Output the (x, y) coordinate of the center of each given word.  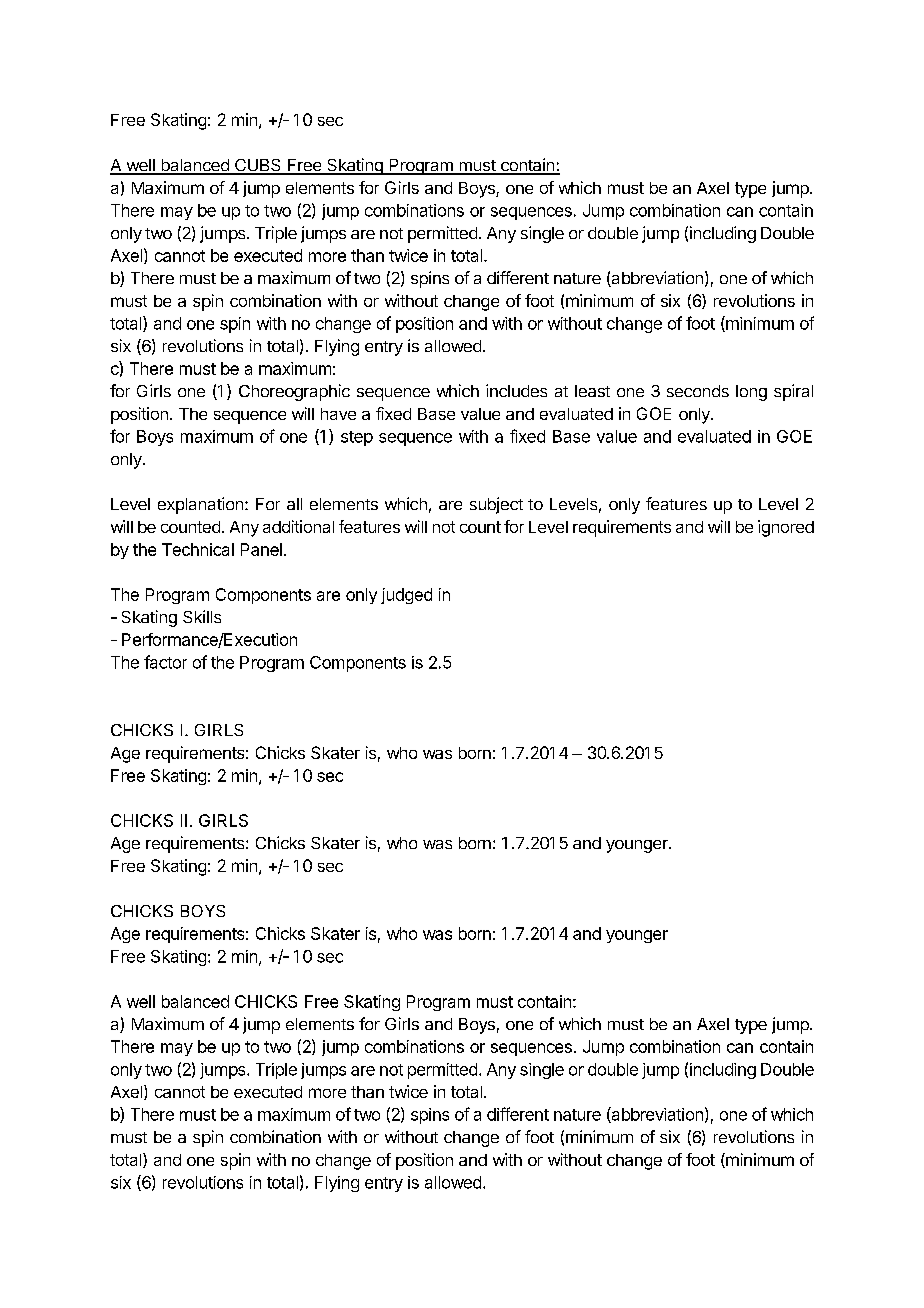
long (751, 393)
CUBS (258, 166)
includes (516, 390)
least (592, 391)
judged (406, 596)
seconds (698, 391)
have (338, 414)
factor (165, 662)
